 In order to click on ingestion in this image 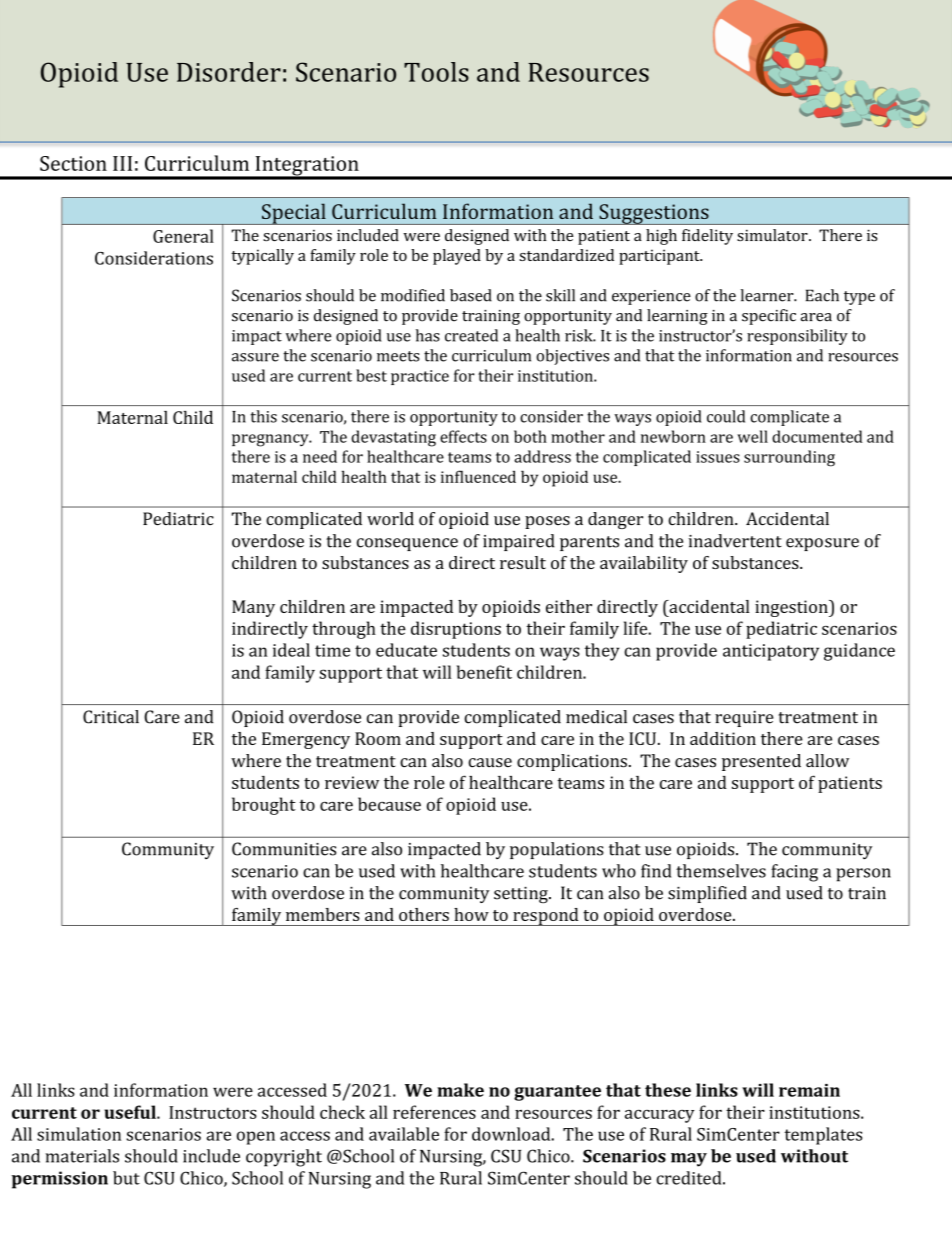, I will do `click(792, 608)`.
